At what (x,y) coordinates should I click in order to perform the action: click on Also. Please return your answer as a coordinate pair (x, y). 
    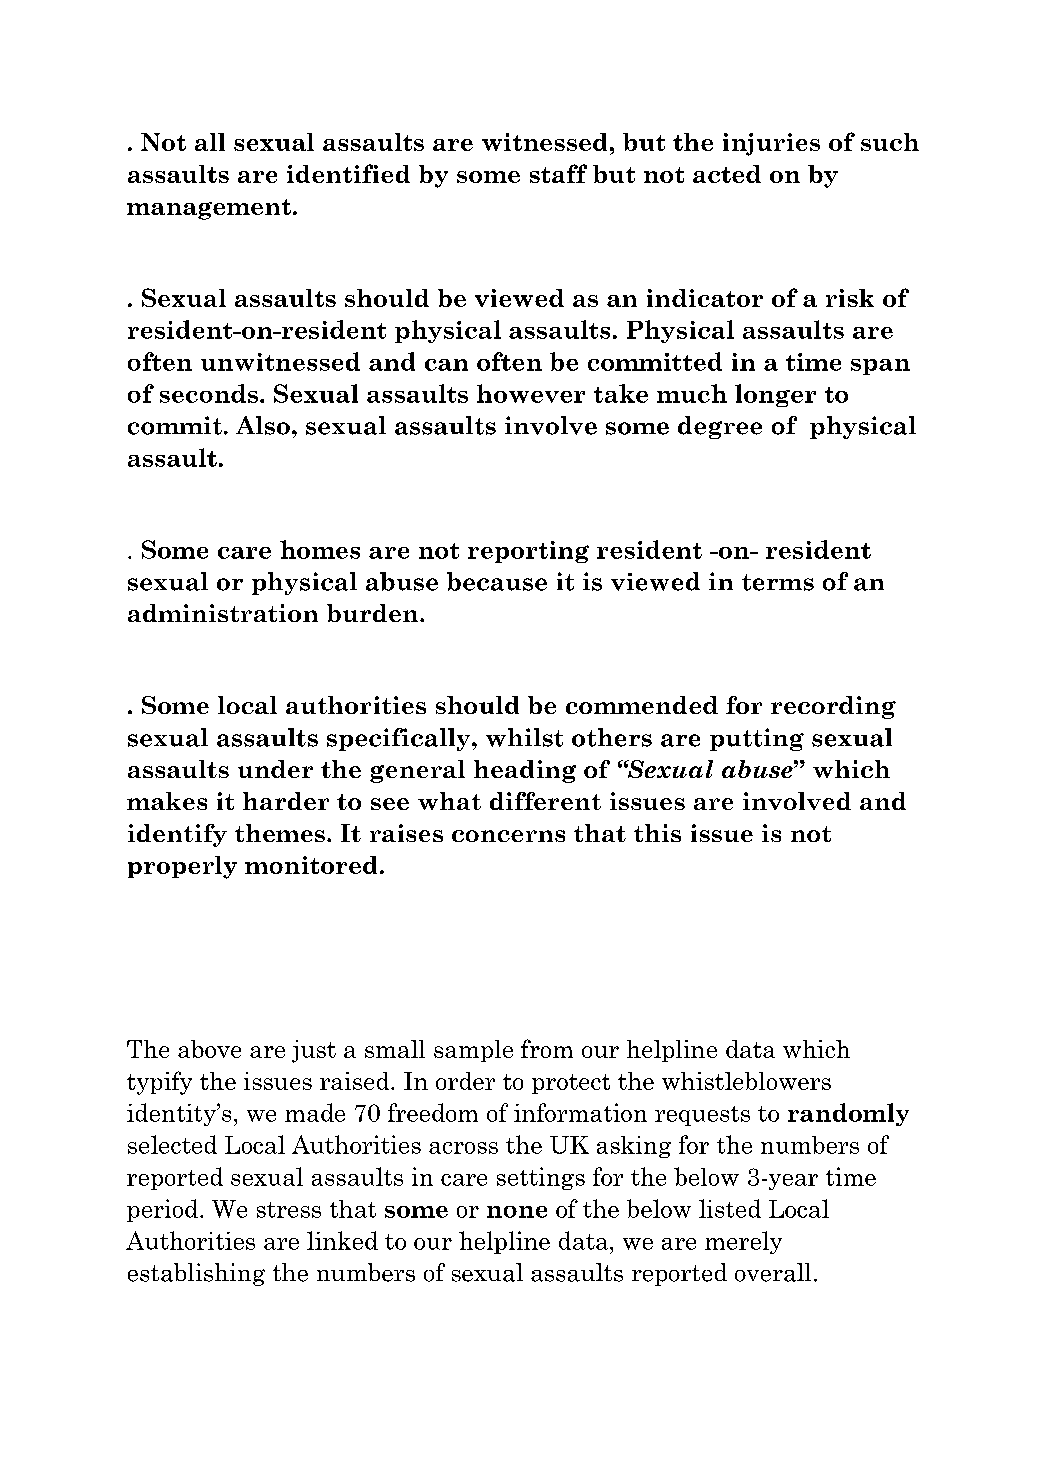
    Looking at the image, I should click on (263, 425).
